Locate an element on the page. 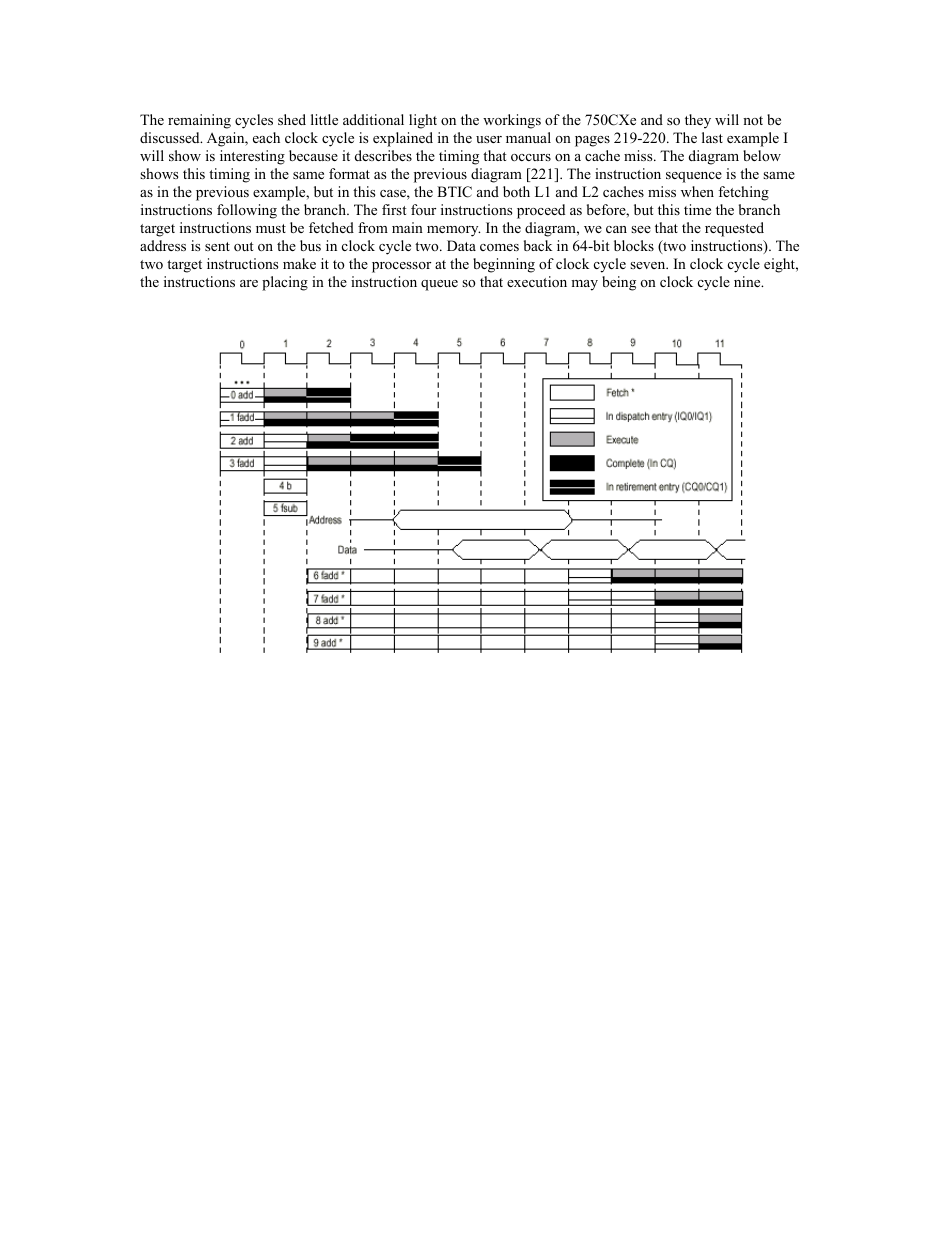 This image has width=952, height=1233. must is located at coordinates (271, 228).
